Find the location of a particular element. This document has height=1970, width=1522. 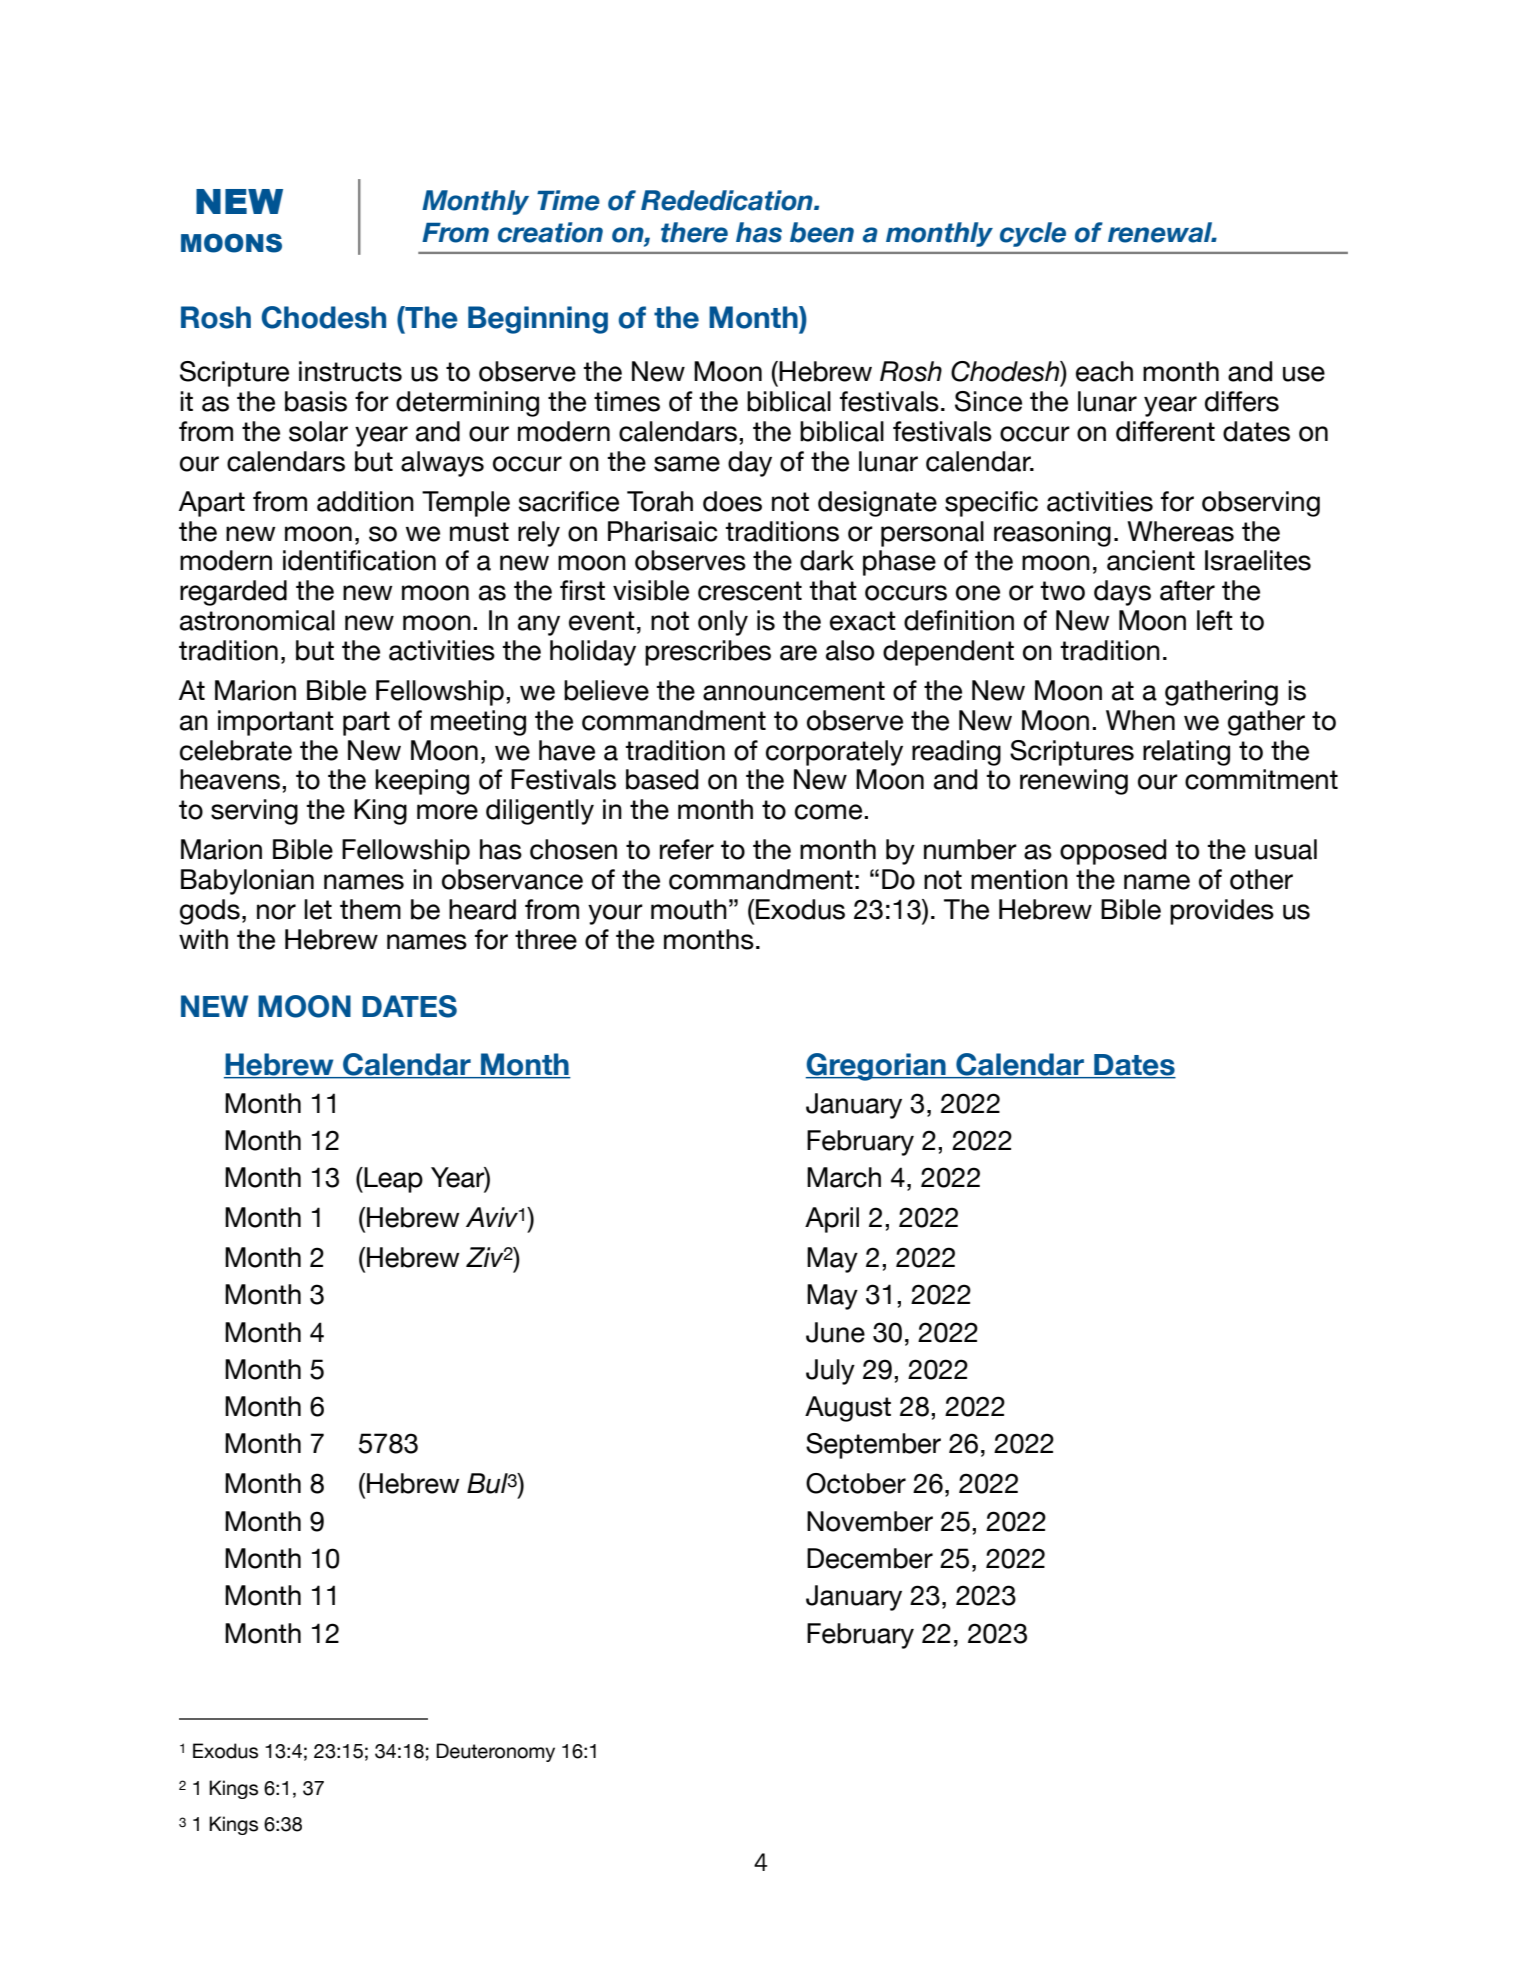

instructs is located at coordinates (350, 371).
